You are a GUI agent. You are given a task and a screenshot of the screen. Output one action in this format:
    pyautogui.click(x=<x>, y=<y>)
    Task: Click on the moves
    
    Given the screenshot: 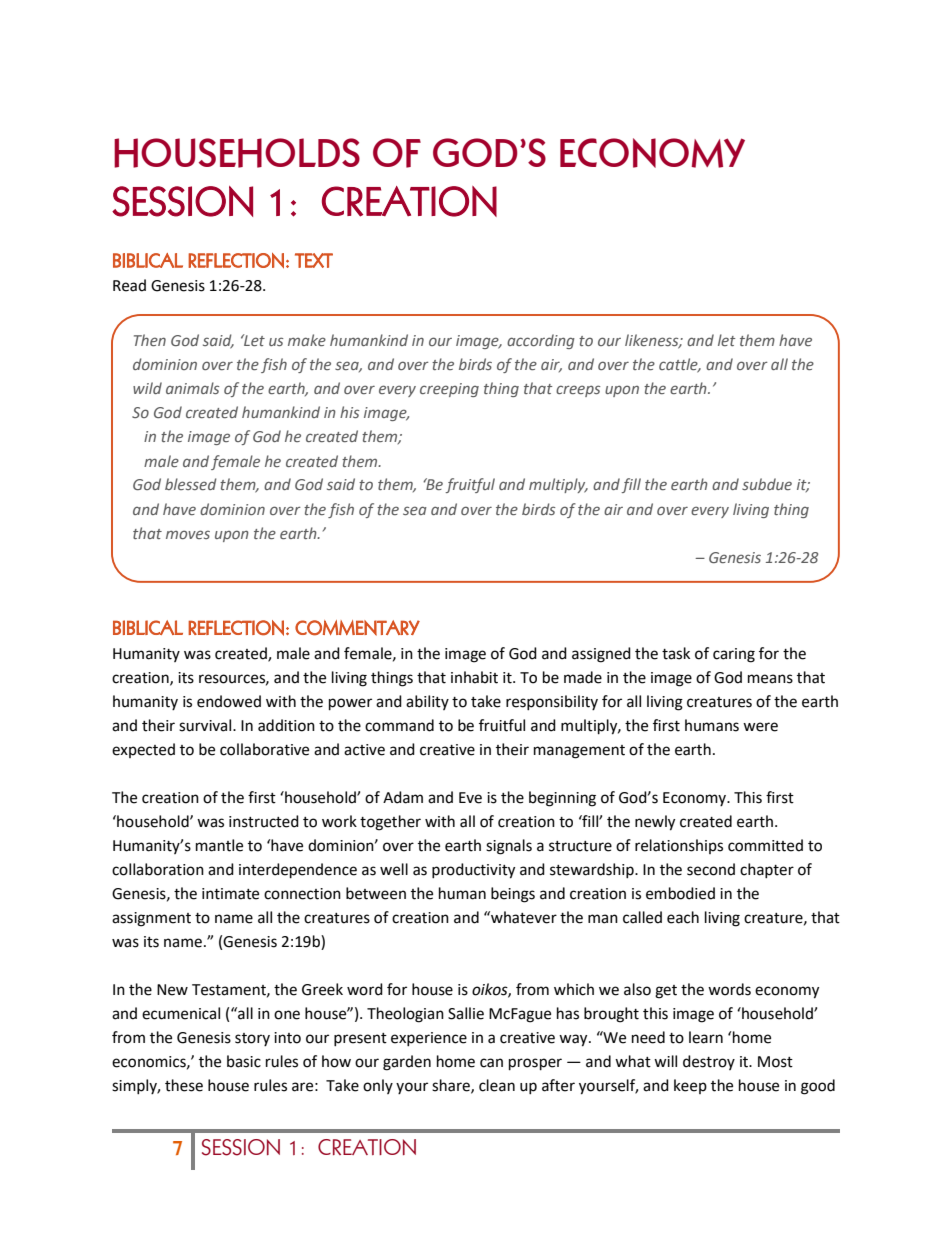 What is the action you would take?
    pyautogui.click(x=188, y=534)
